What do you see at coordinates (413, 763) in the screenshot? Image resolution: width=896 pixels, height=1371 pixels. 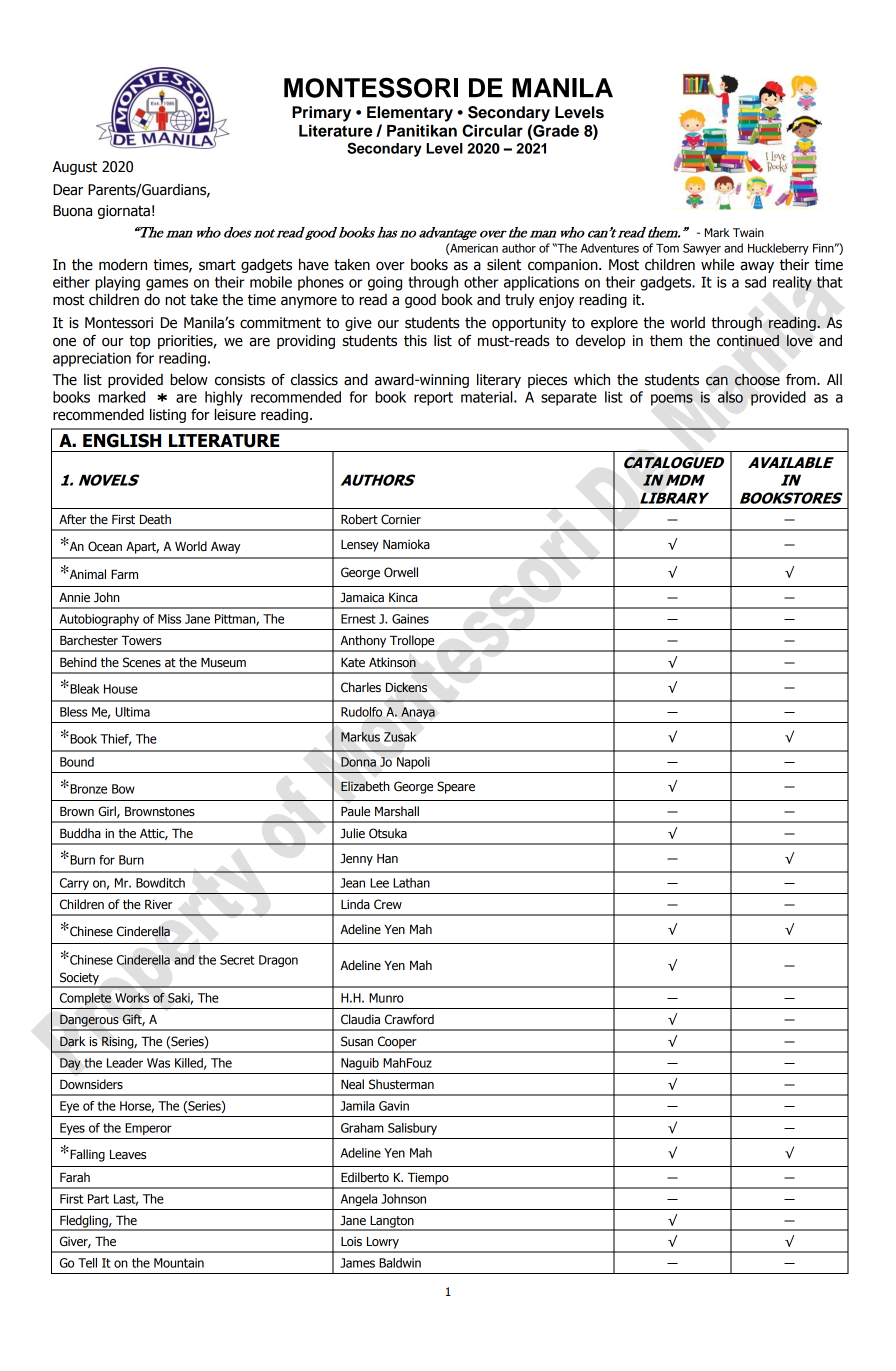 I see `Napoli` at bounding box center [413, 763].
